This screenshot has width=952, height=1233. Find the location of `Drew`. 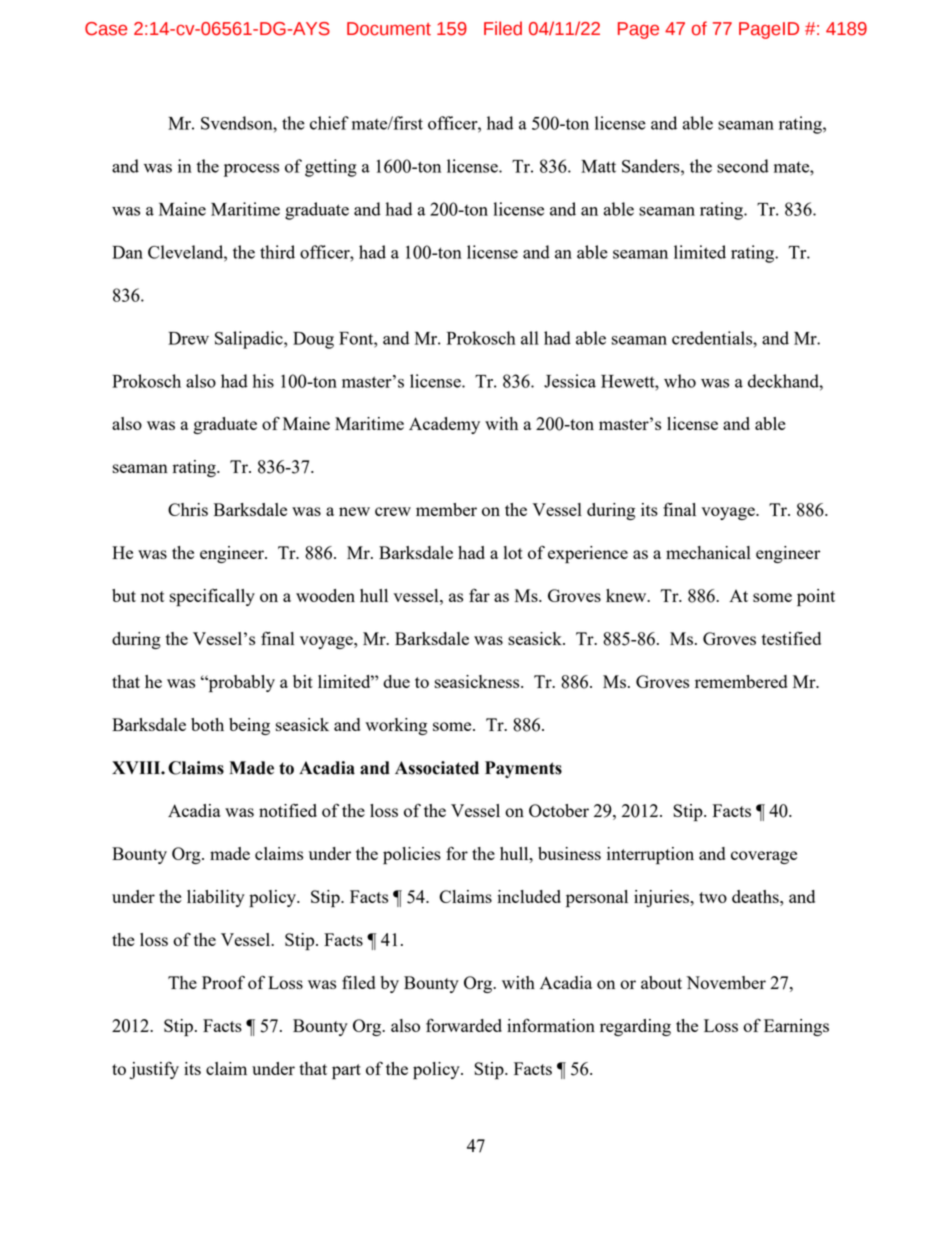

Drew is located at coordinates (188, 338).
